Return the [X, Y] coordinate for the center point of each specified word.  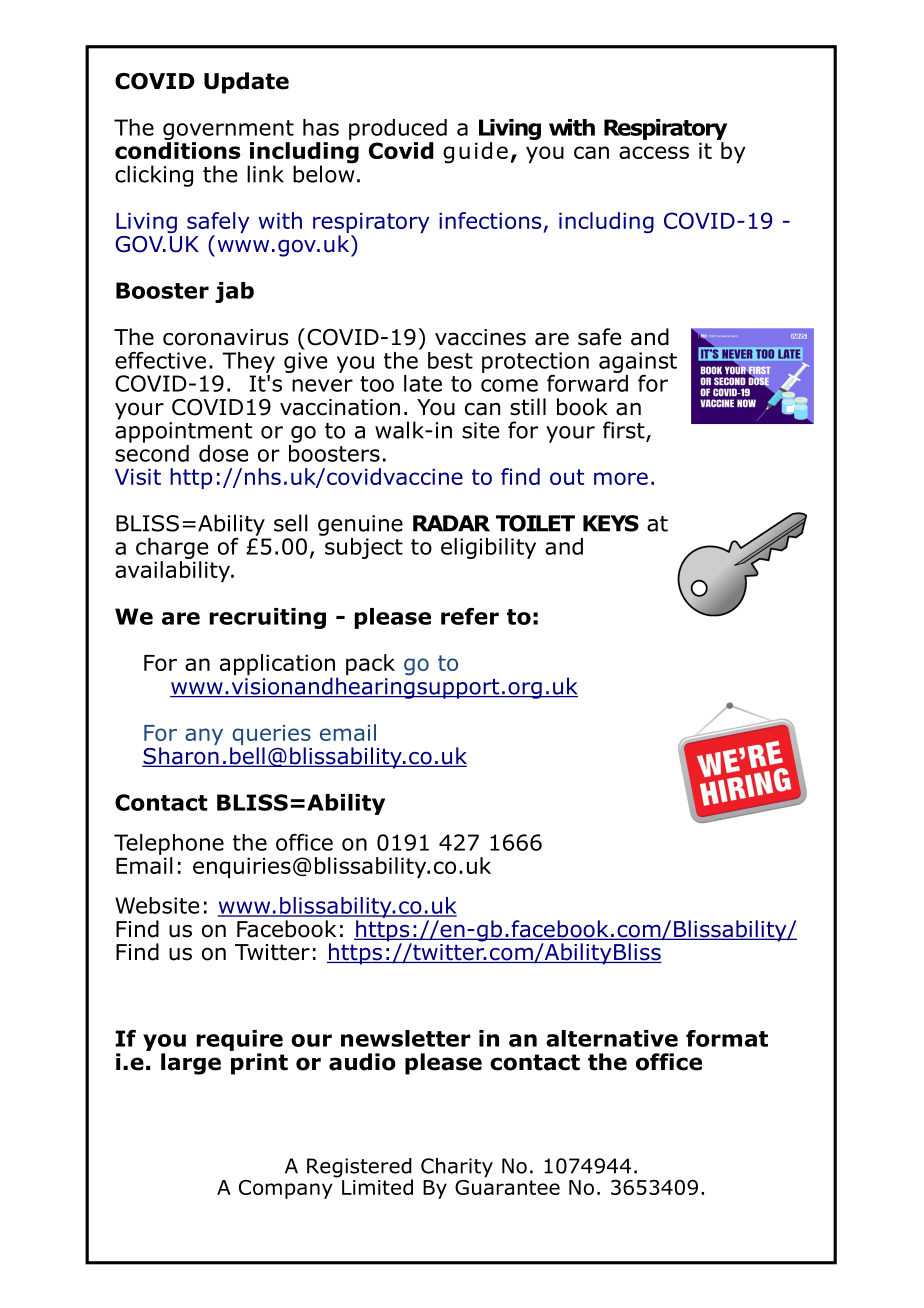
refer [470, 616]
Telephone [169, 844]
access [654, 152]
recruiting [268, 618]
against [638, 362]
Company [286, 1189]
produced [398, 129]
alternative [612, 1038]
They [248, 362]
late [423, 383]
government [228, 131]
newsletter [406, 1038]
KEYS [611, 523]
